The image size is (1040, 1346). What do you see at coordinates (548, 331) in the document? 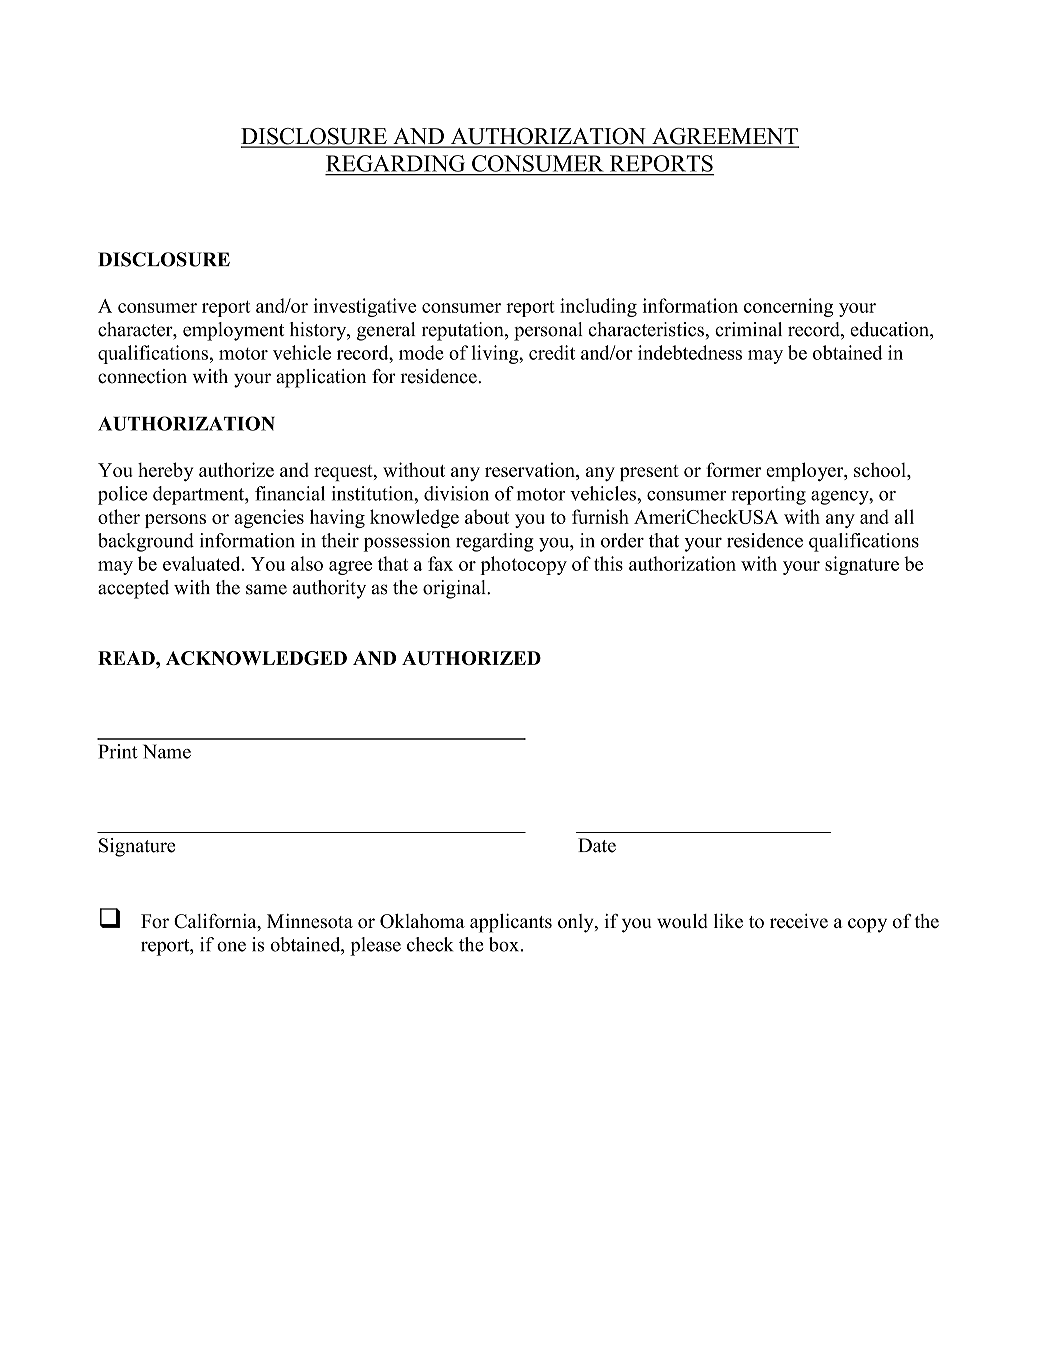
I see `personal` at bounding box center [548, 331].
